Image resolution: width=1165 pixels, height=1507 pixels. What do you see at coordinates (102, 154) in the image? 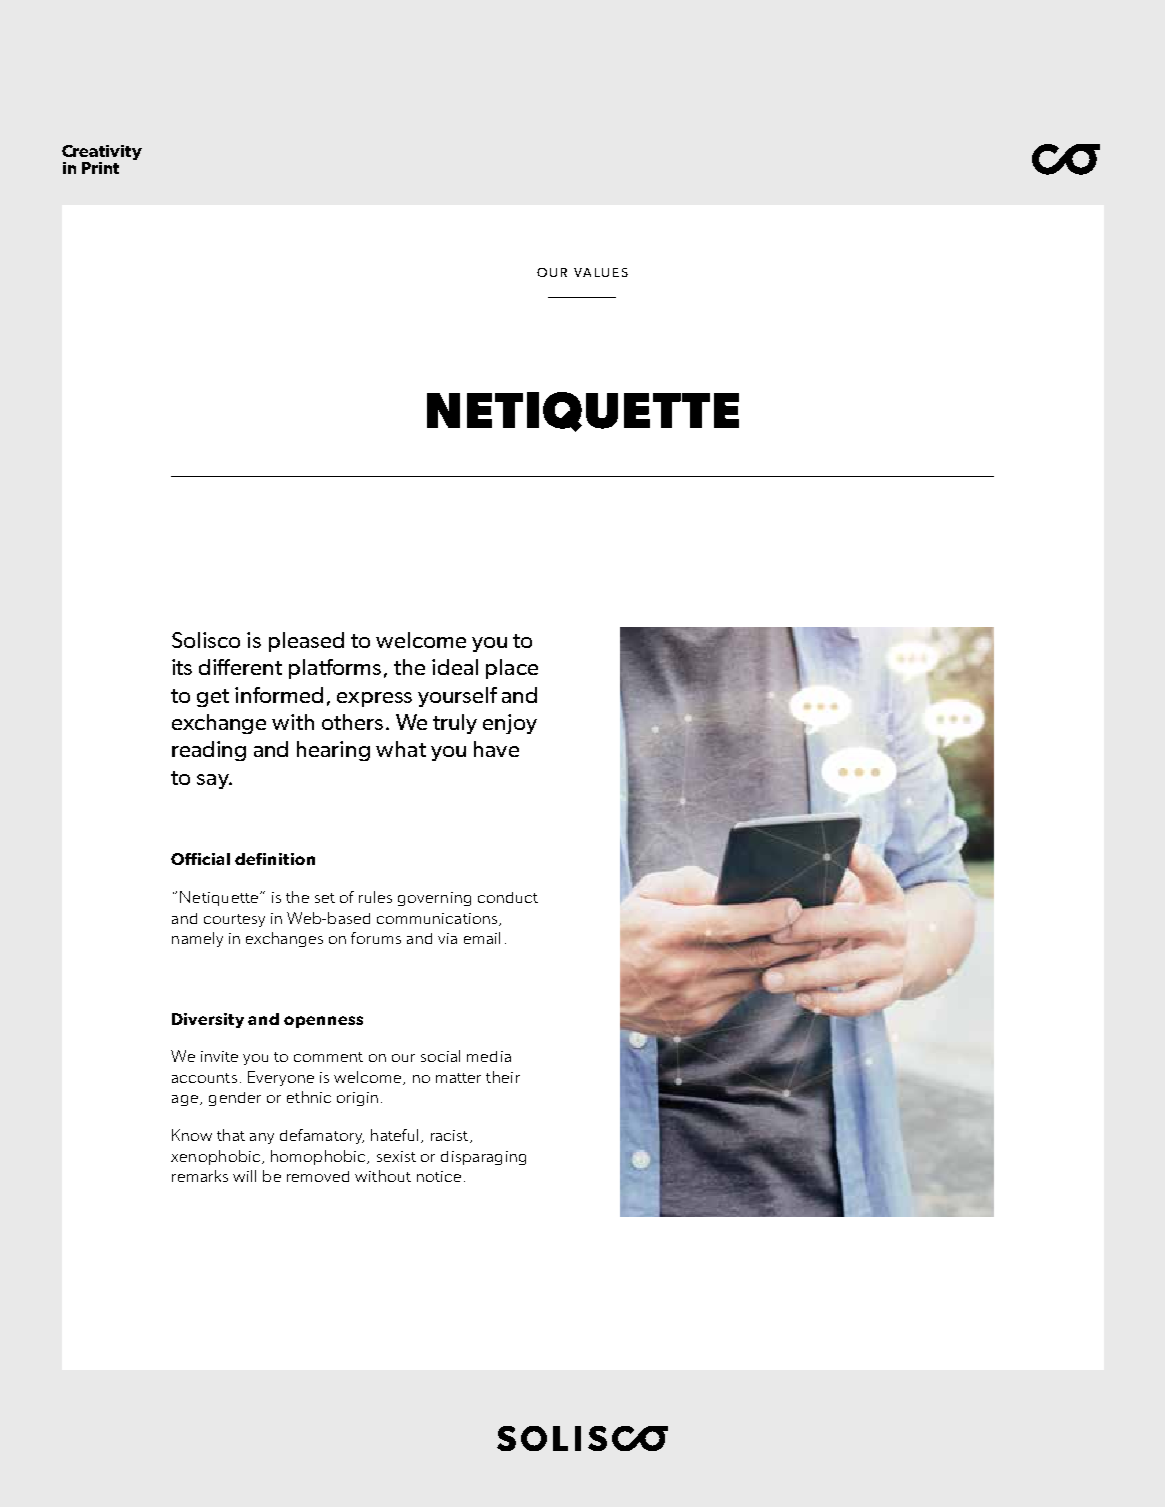
I see `Creativity` at bounding box center [102, 154].
